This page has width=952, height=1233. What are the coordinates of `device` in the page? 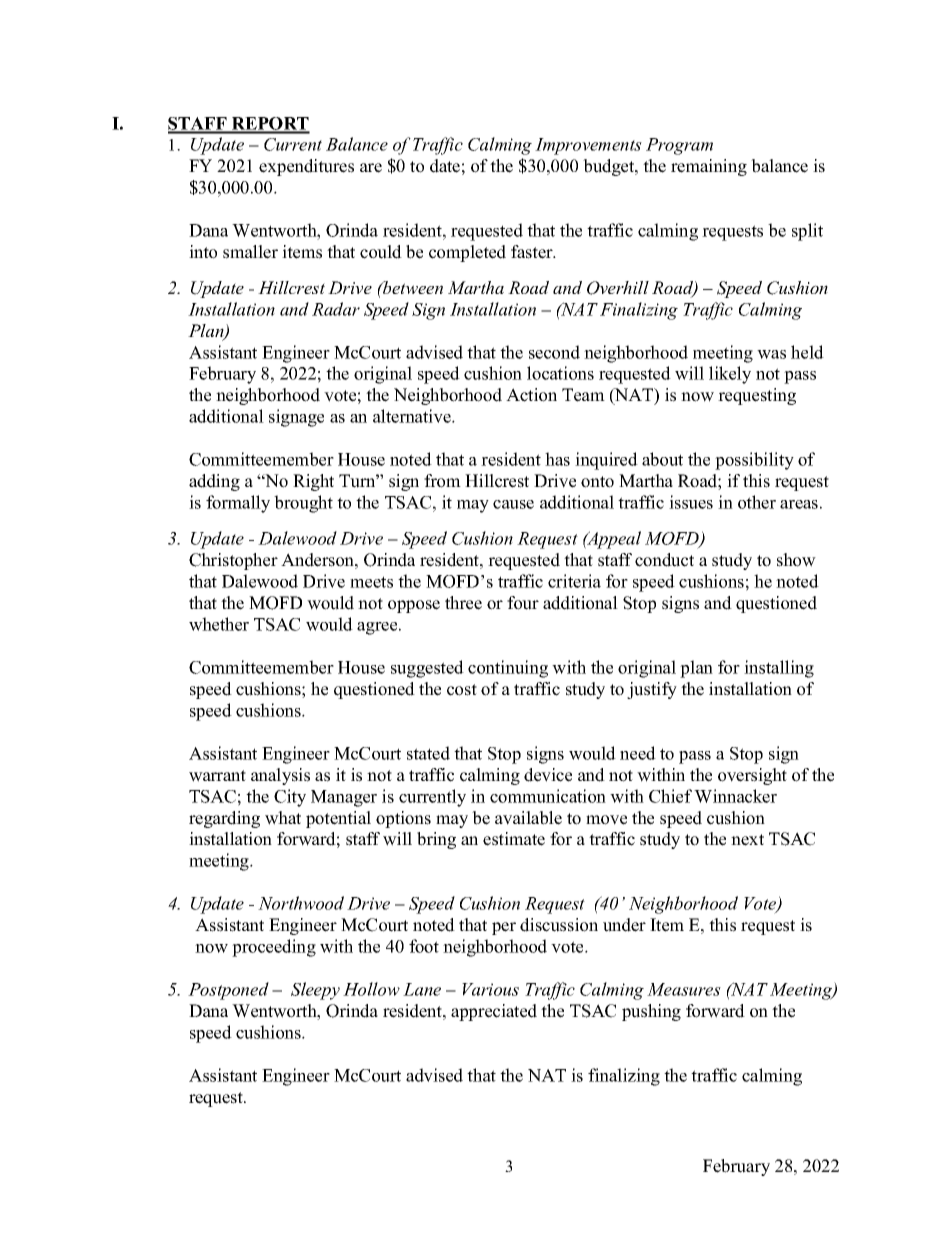 It's located at (548, 775).
